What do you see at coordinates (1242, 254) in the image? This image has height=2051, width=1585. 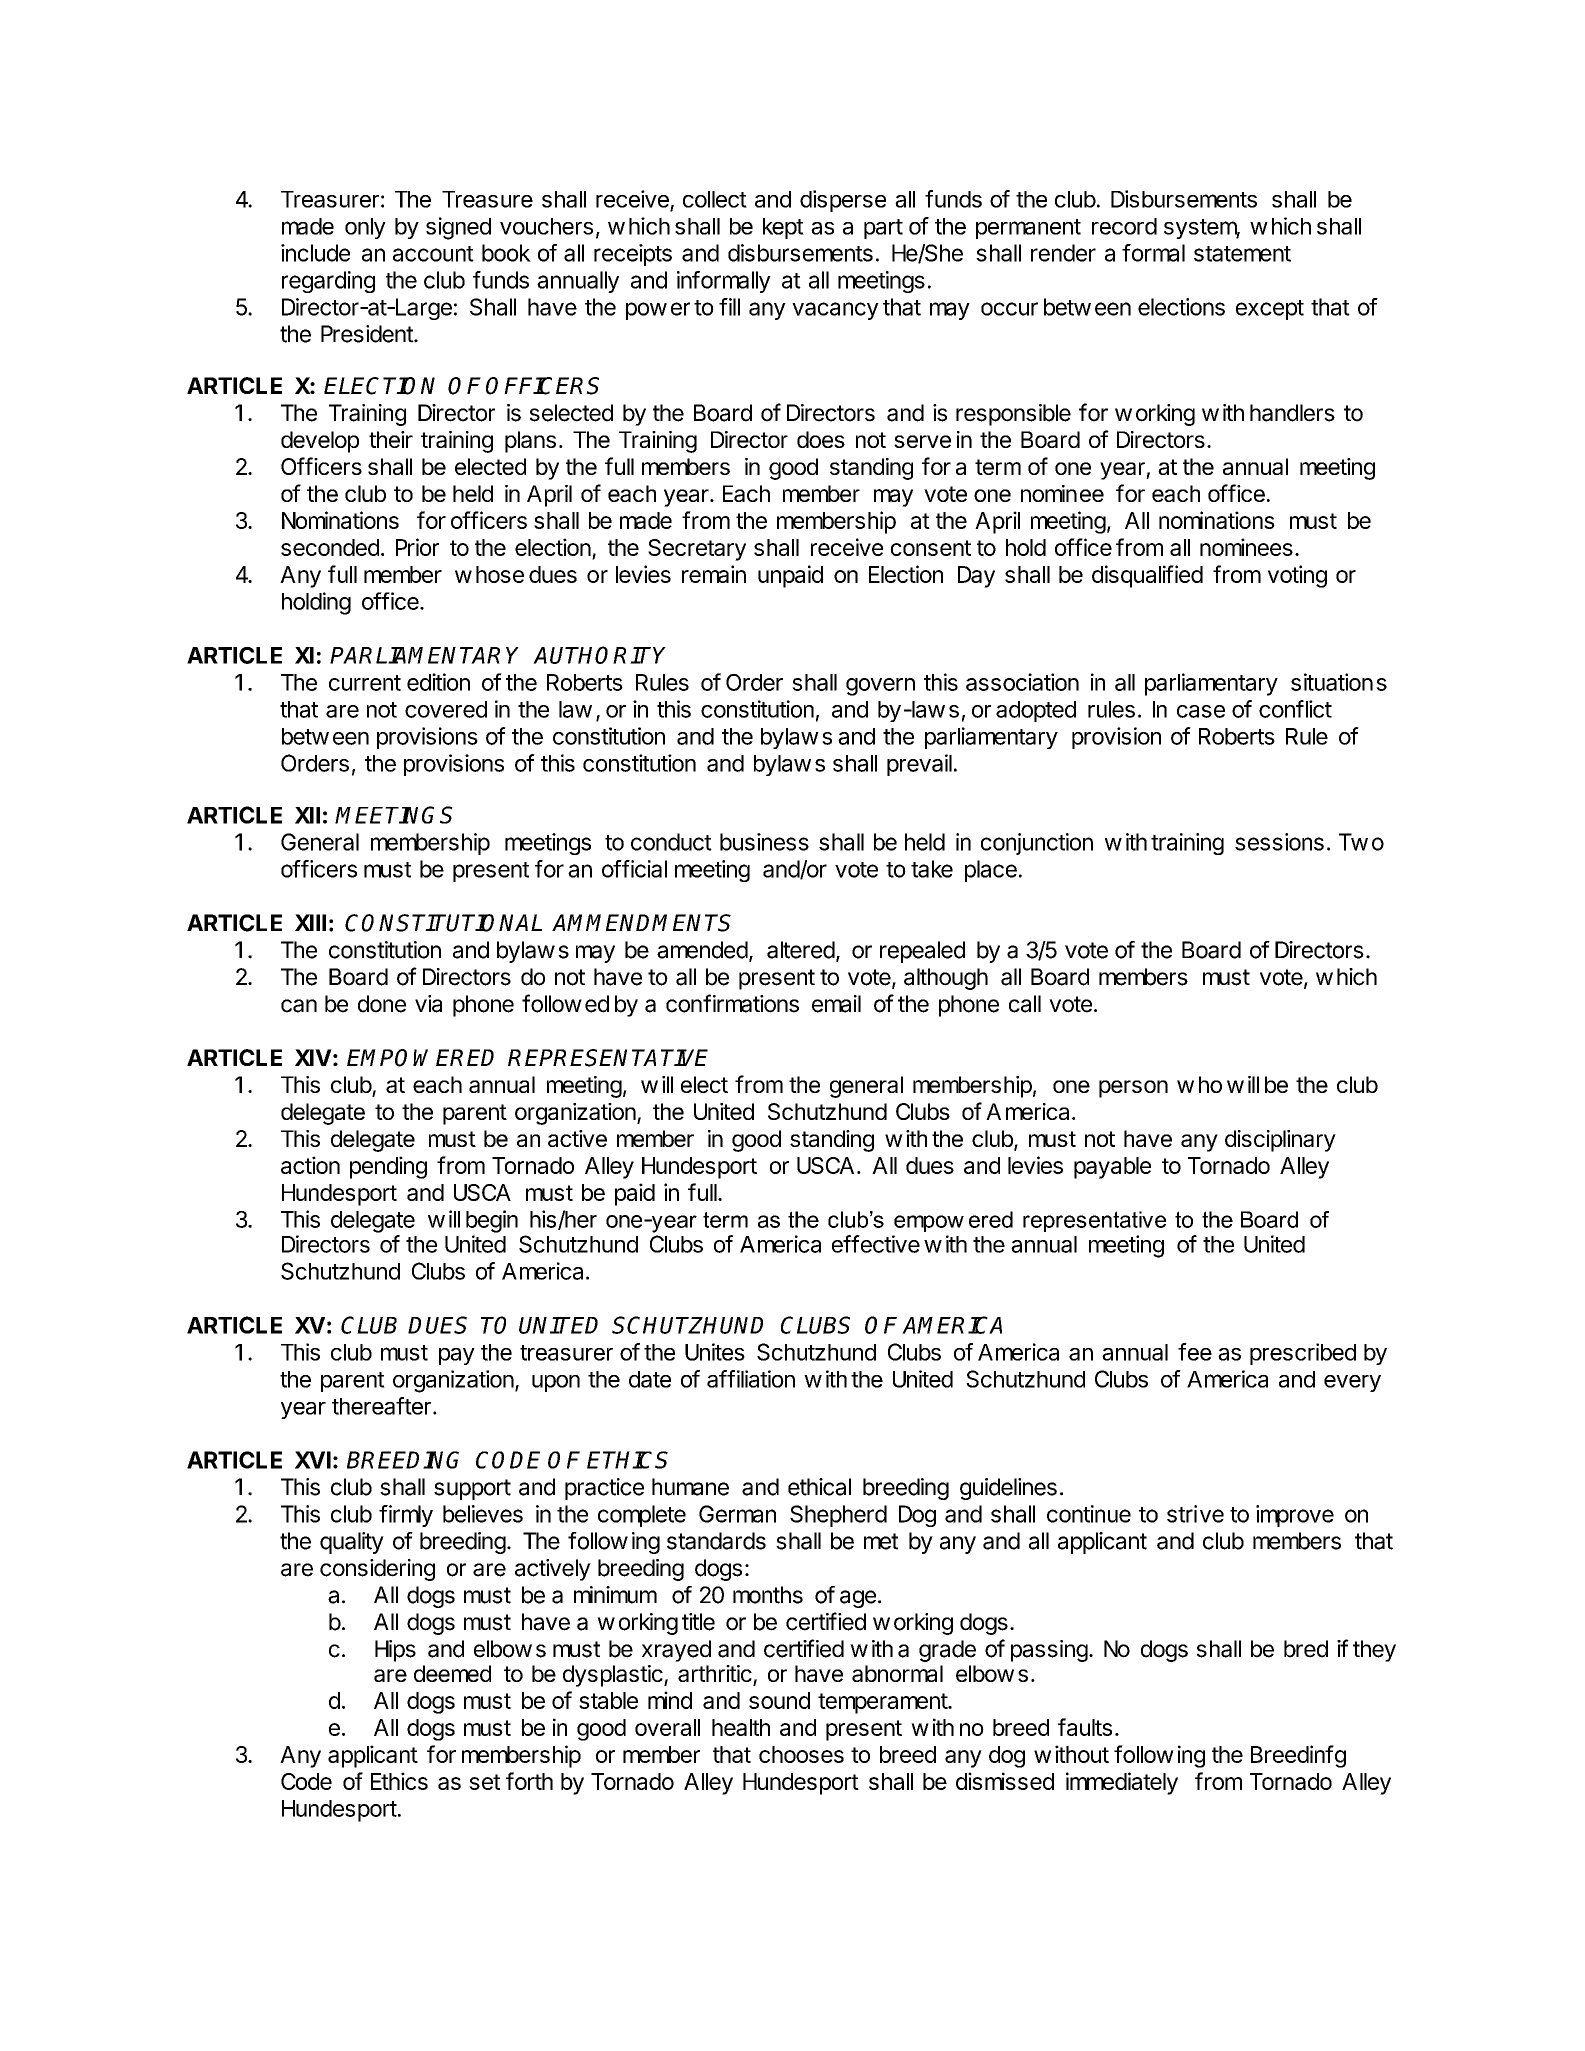 I see `statement` at bounding box center [1242, 254].
